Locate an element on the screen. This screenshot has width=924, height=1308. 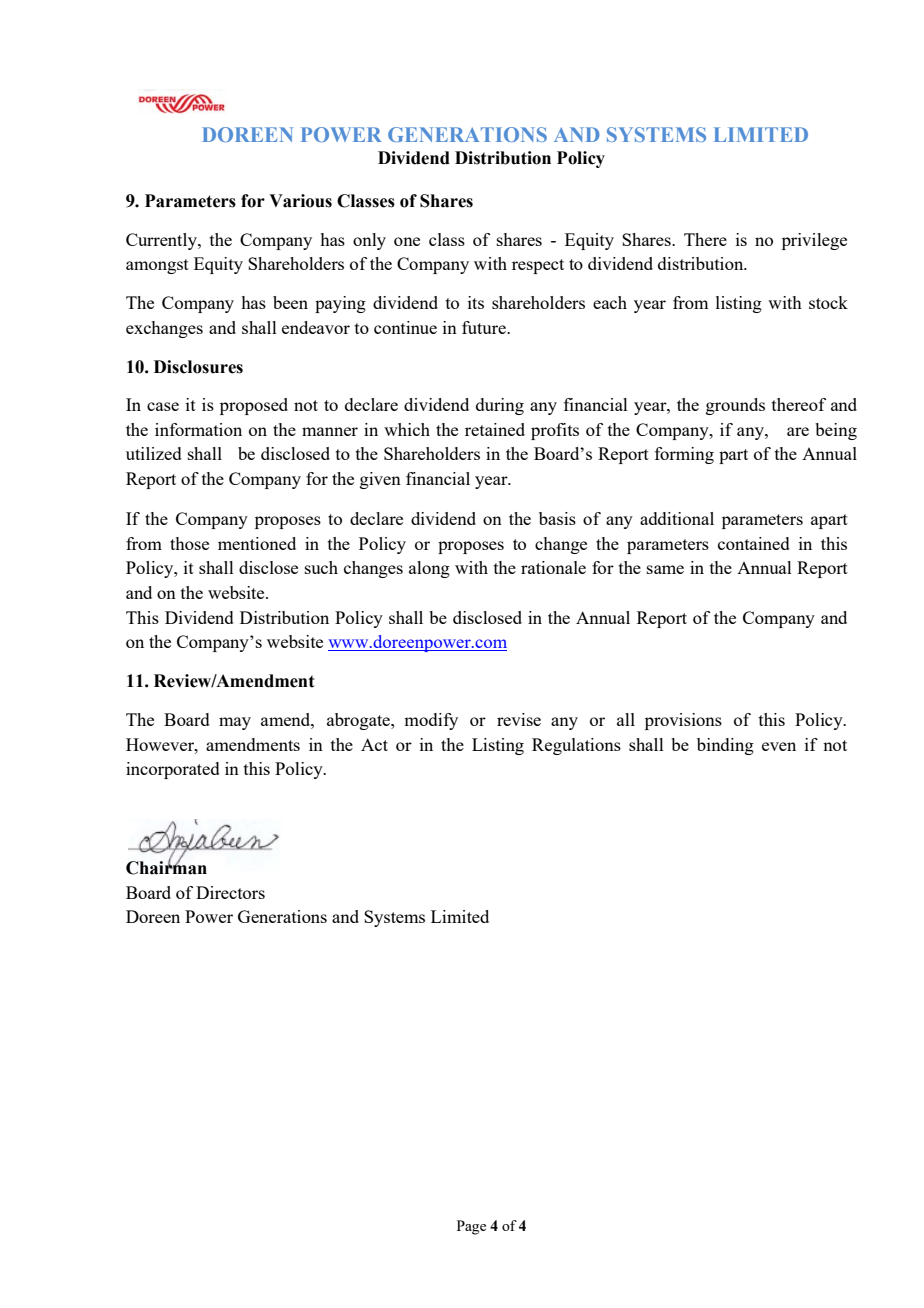
mentioned is located at coordinates (257, 543).
